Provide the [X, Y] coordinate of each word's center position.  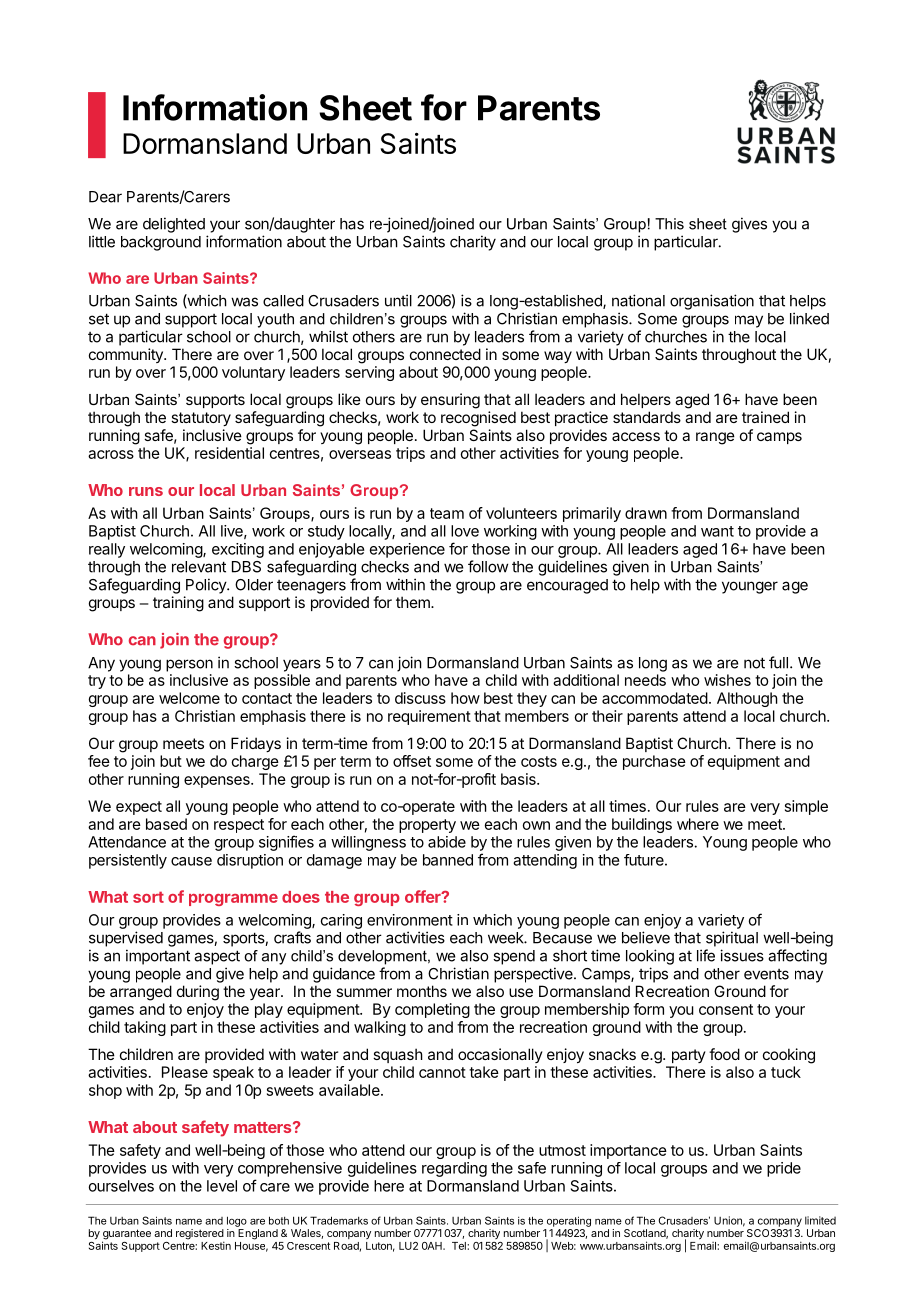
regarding [454, 1169]
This [669, 224]
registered [200, 1235]
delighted [174, 225]
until [398, 300]
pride [784, 1169]
